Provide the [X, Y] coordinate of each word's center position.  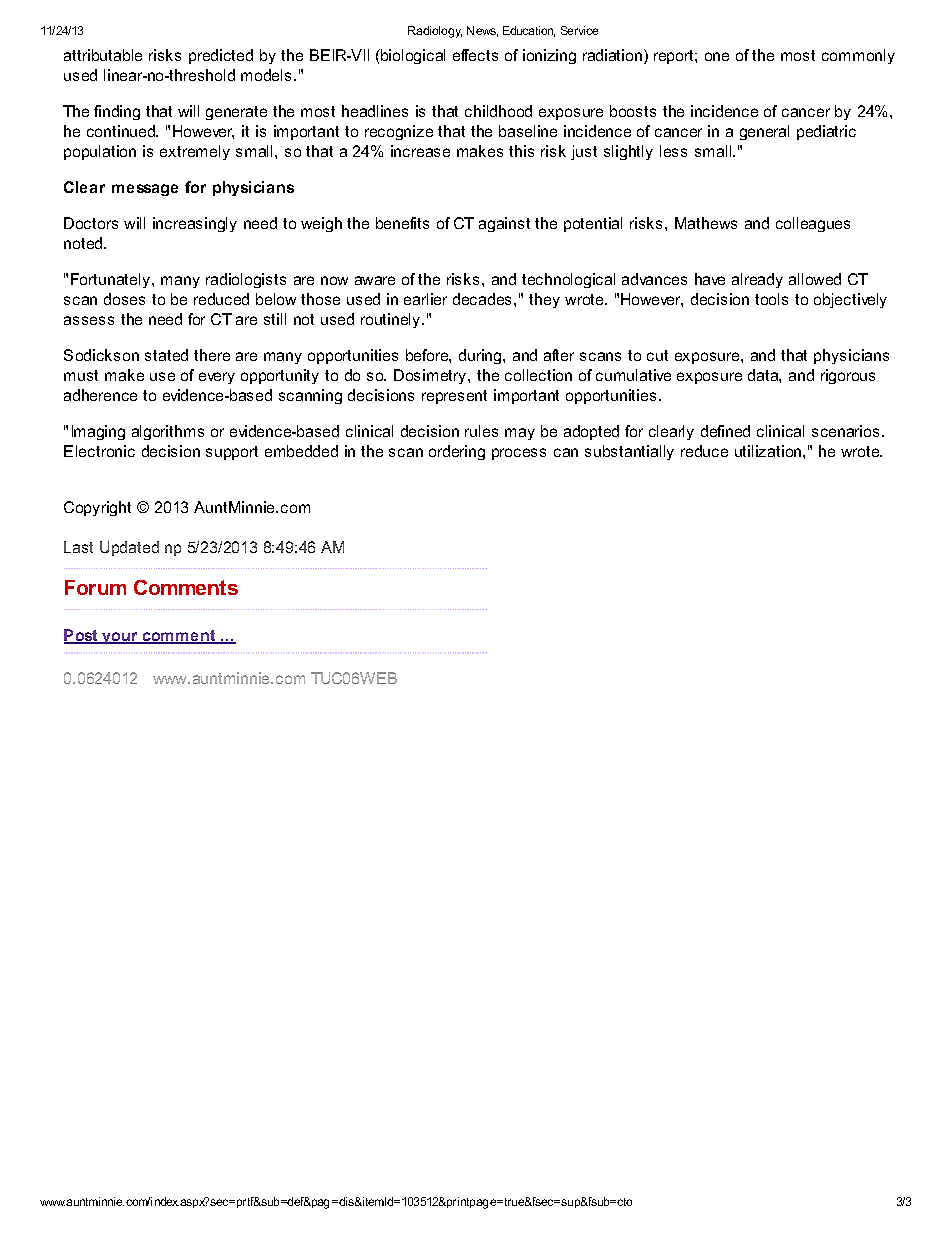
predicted [221, 56]
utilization [769, 451]
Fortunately [112, 280]
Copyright [97, 508]
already [757, 280]
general [764, 132]
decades [484, 299]
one [717, 56]
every [217, 378]
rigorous [848, 376]
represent [454, 397]
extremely [195, 152]
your [120, 638]
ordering [457, 452]
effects [475, 55]
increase [420, 151]
